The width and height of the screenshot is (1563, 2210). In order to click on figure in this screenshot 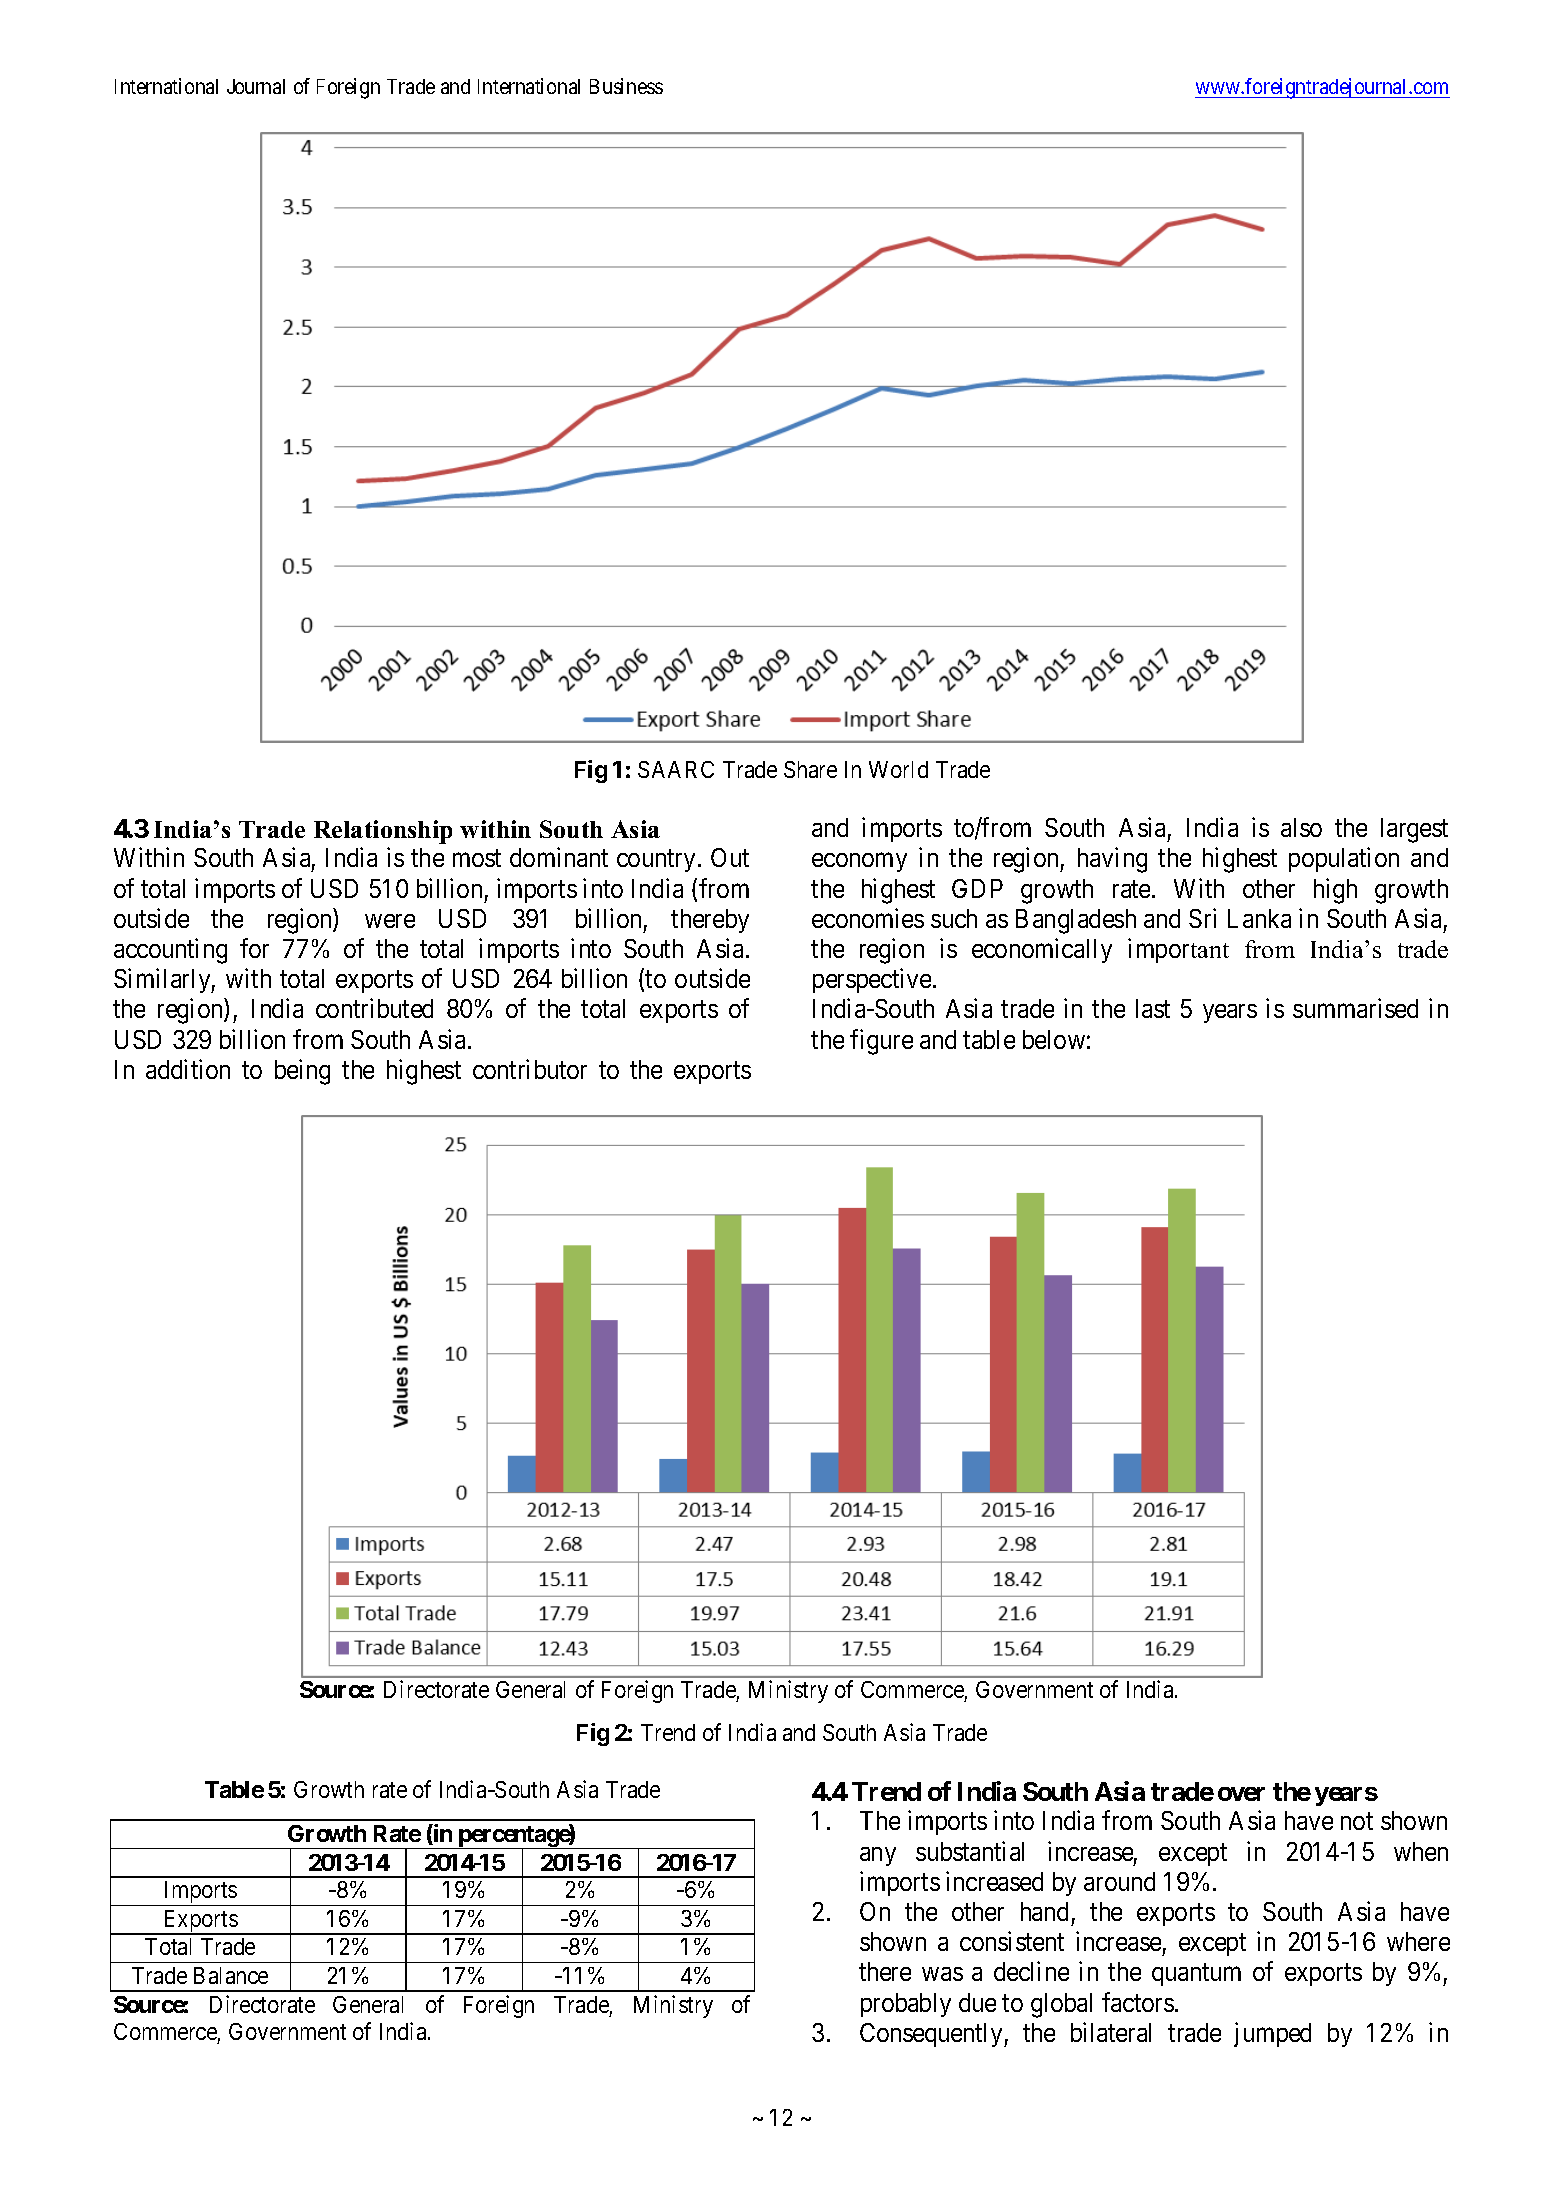, I will do `click(881, 1042)`.
